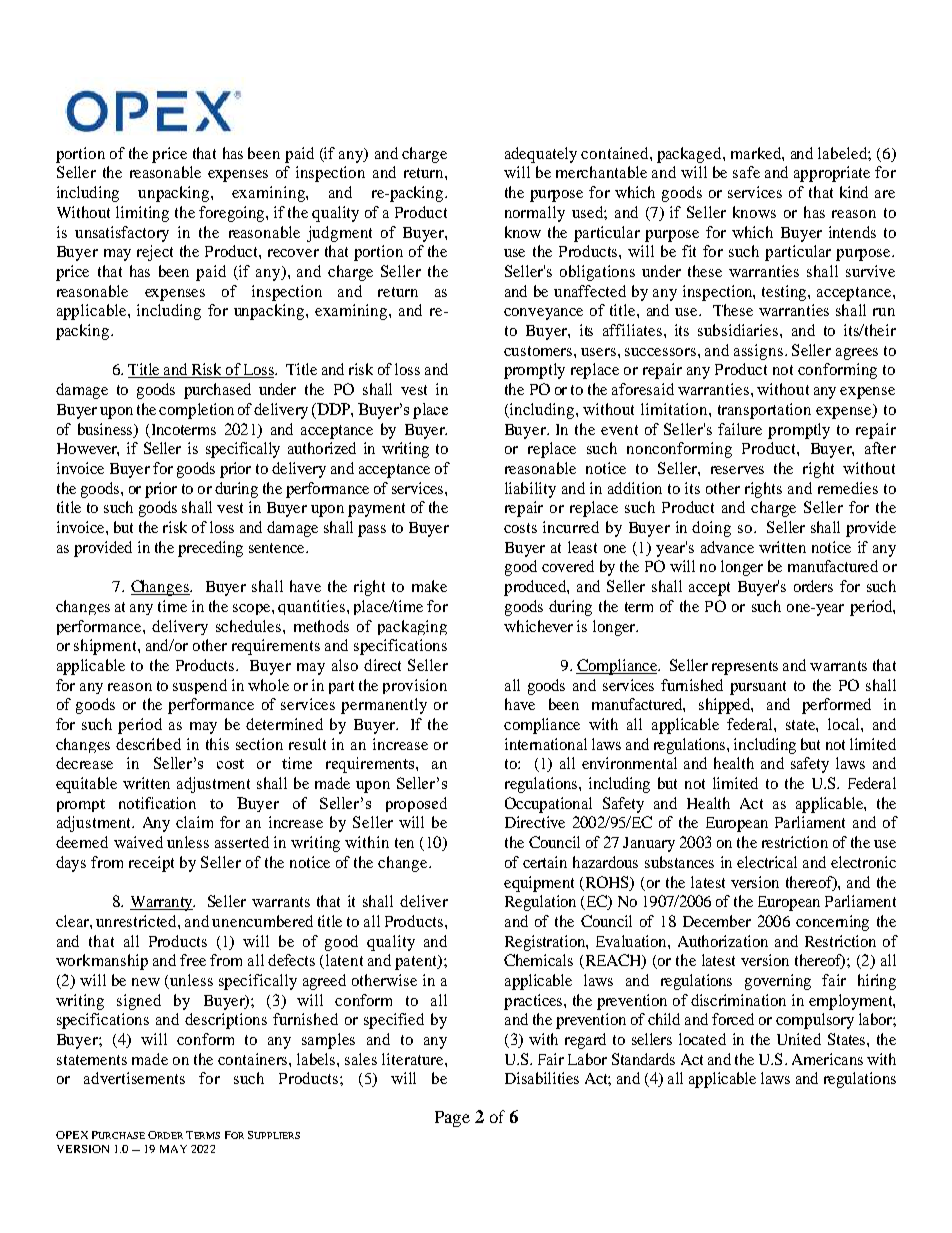  I want to click on liability, so click(530, 490).
